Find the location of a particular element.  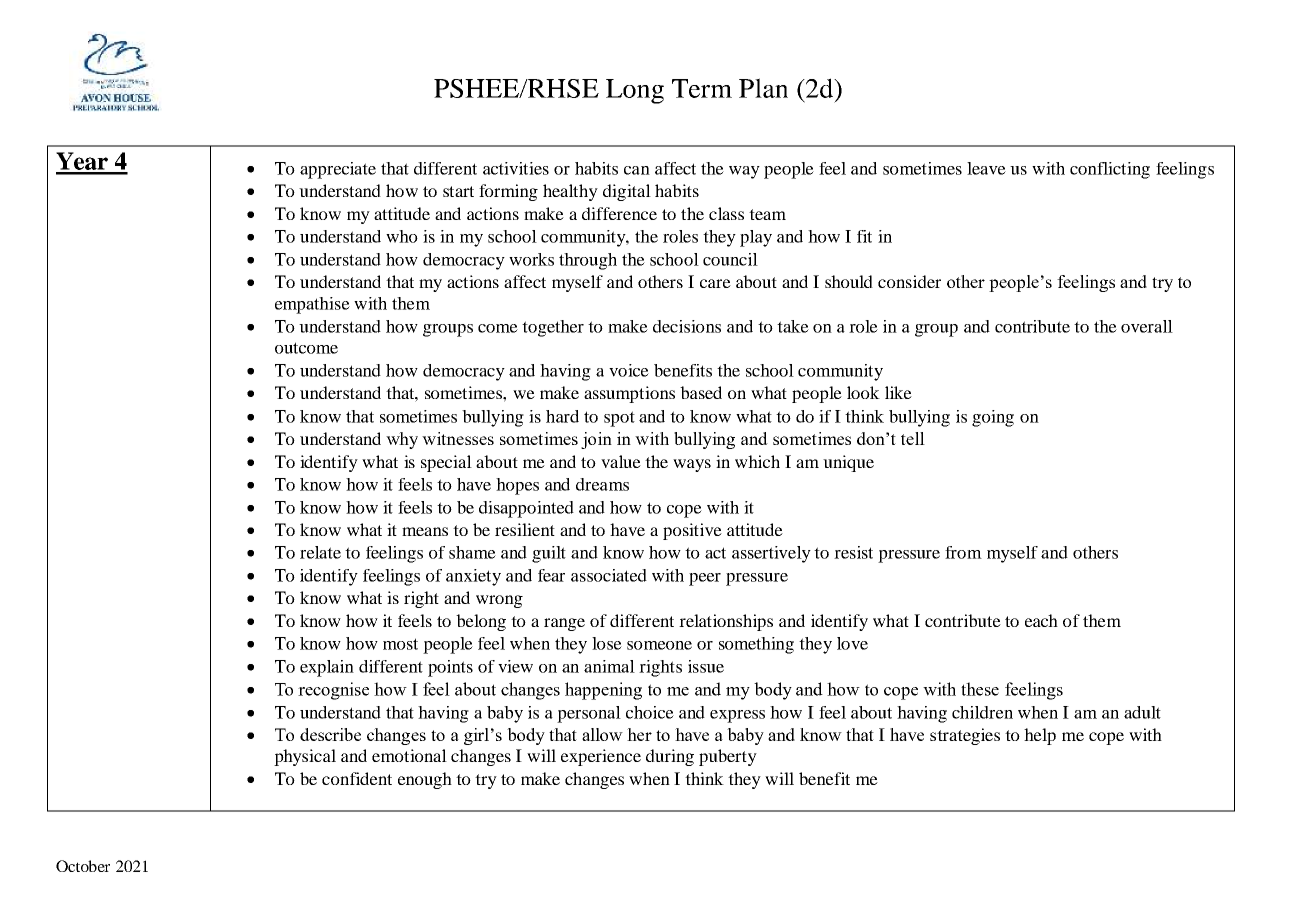

October is located at coordinates (83, 866).
